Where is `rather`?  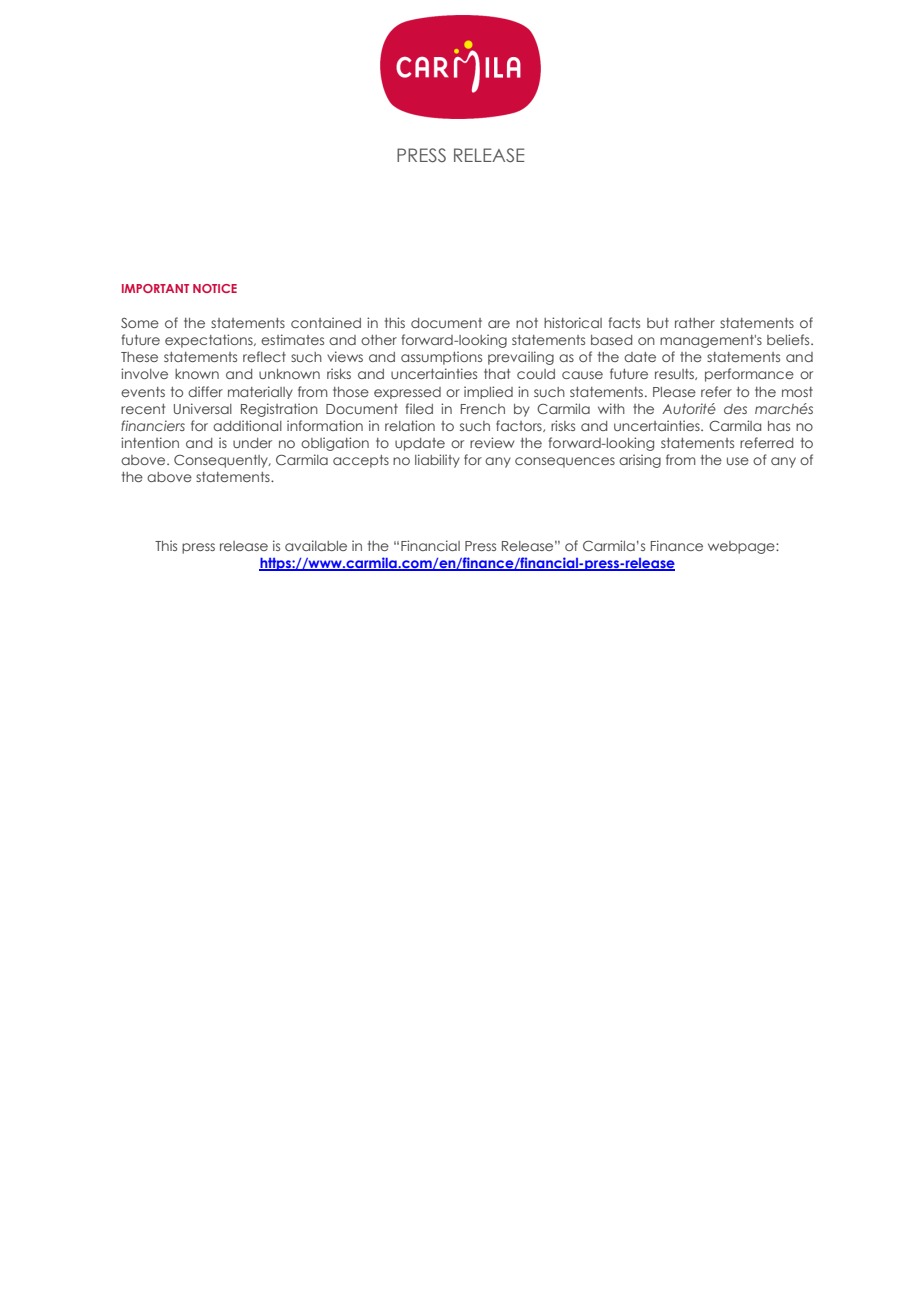
rather is located at coordinates (695, 323).
